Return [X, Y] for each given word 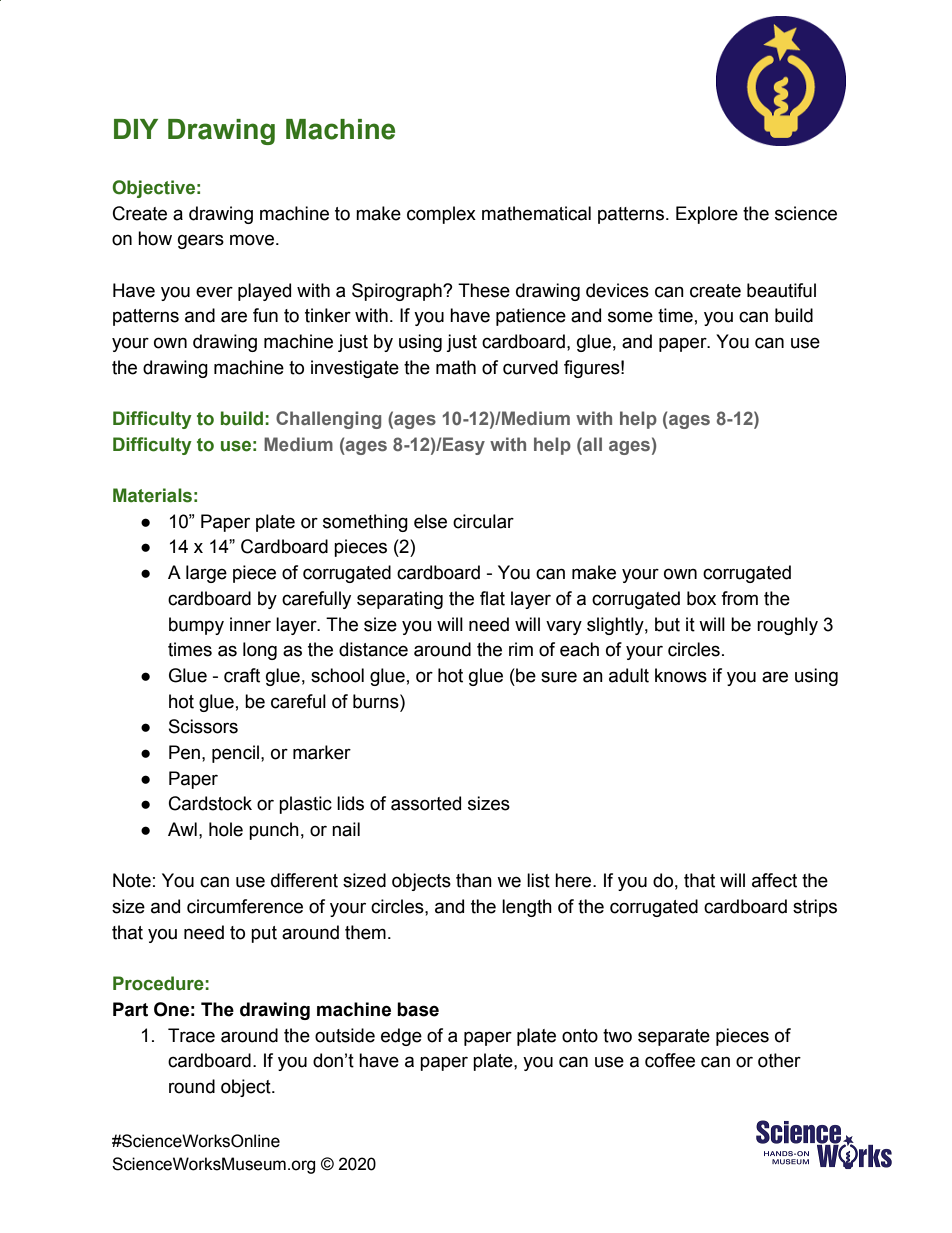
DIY [136, 129]
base [418, 1009]
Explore [707, 215]
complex [441, 215]
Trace [191, 1035]
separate [674, 1037]
